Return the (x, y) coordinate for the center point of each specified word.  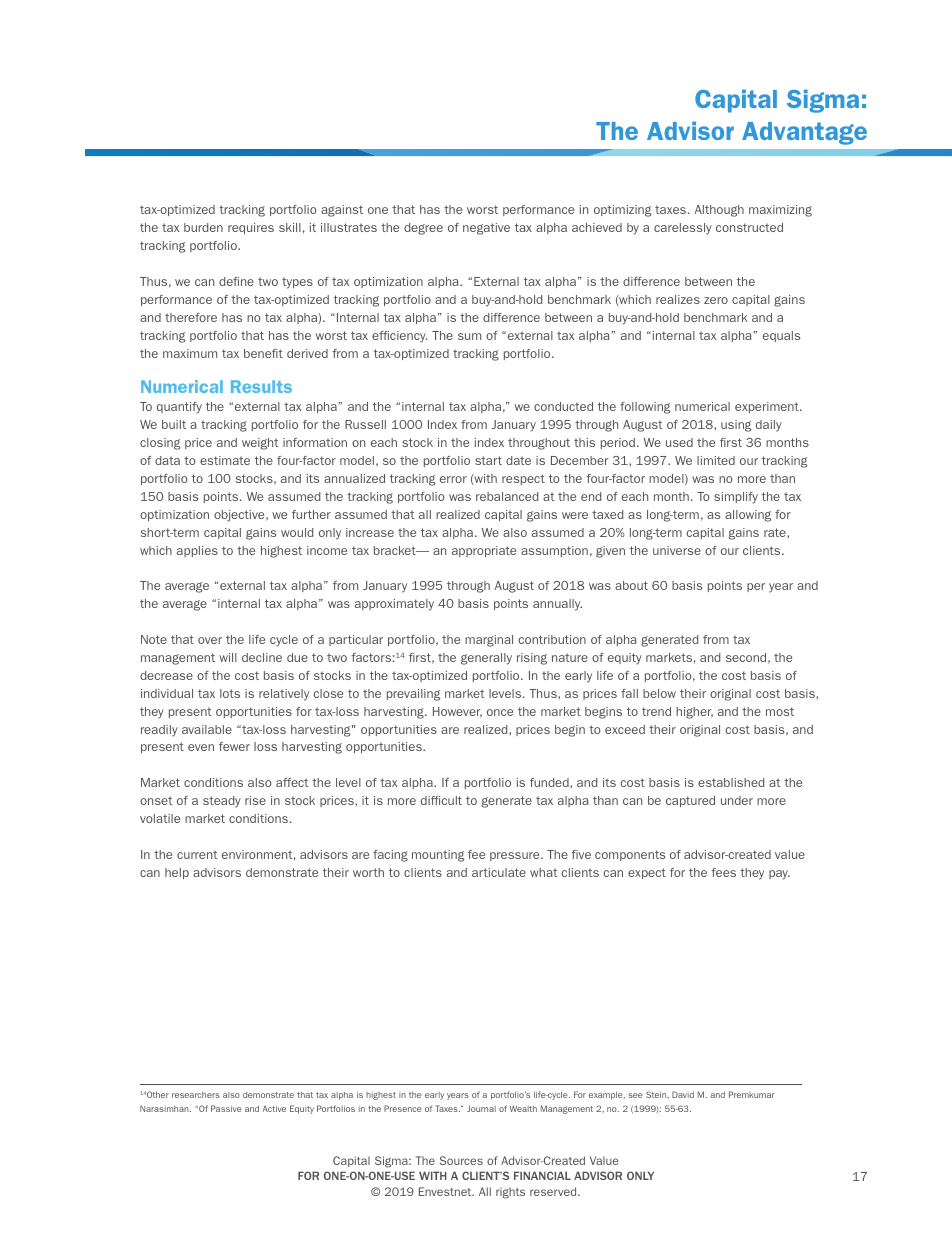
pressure (516, 856)
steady (222, 802)
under (737, 800)
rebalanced (507, 496)
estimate (225, 460)
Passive (226, 1108)
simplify (736, 498)
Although (719, 211)
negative (486, 229)
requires (251, 228)
